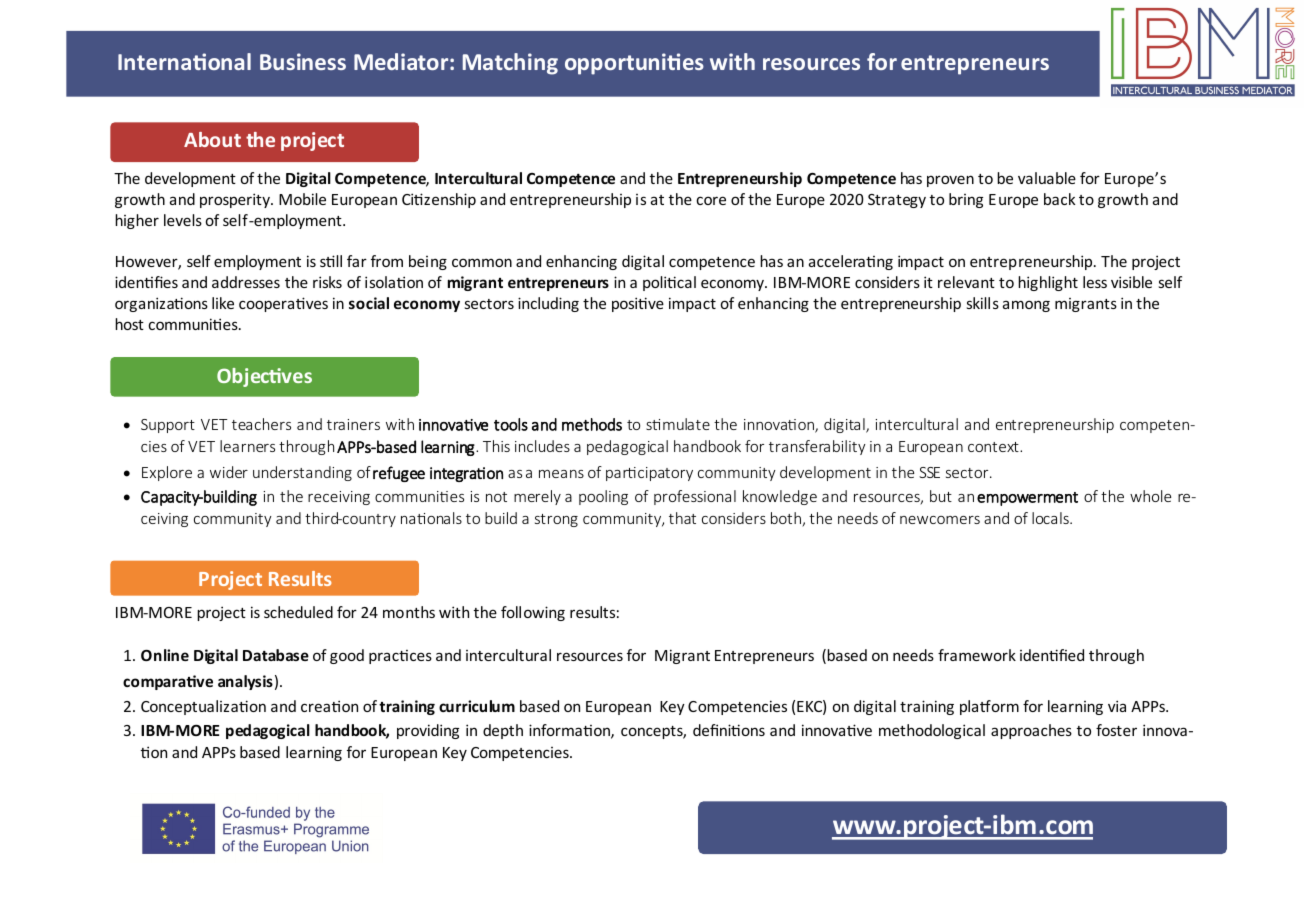  Describe the element at coordinates (245, 682) in the screenshot. I see `analysis` at that location.
